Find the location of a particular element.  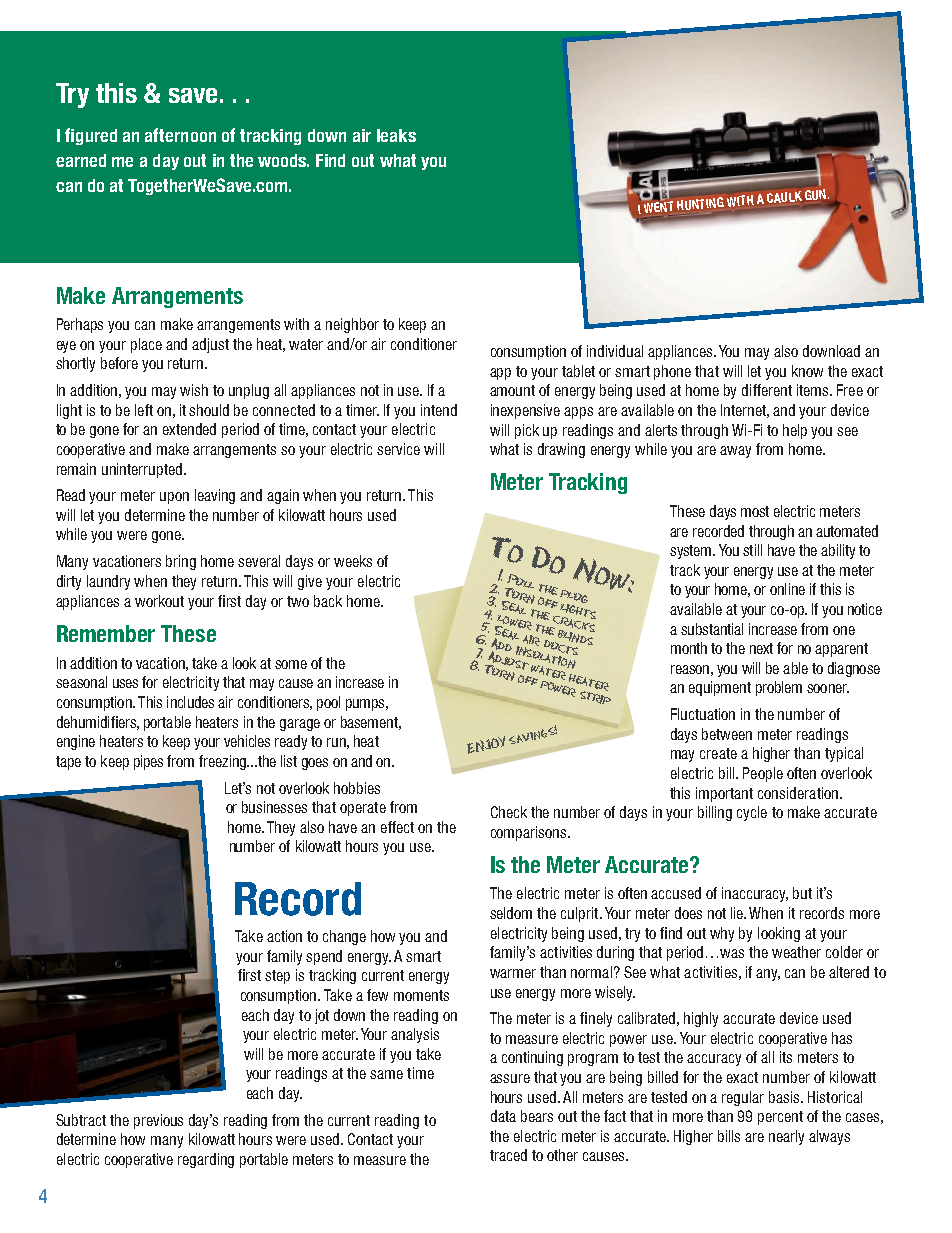

hobbies is located at coordinates (357, 788).
